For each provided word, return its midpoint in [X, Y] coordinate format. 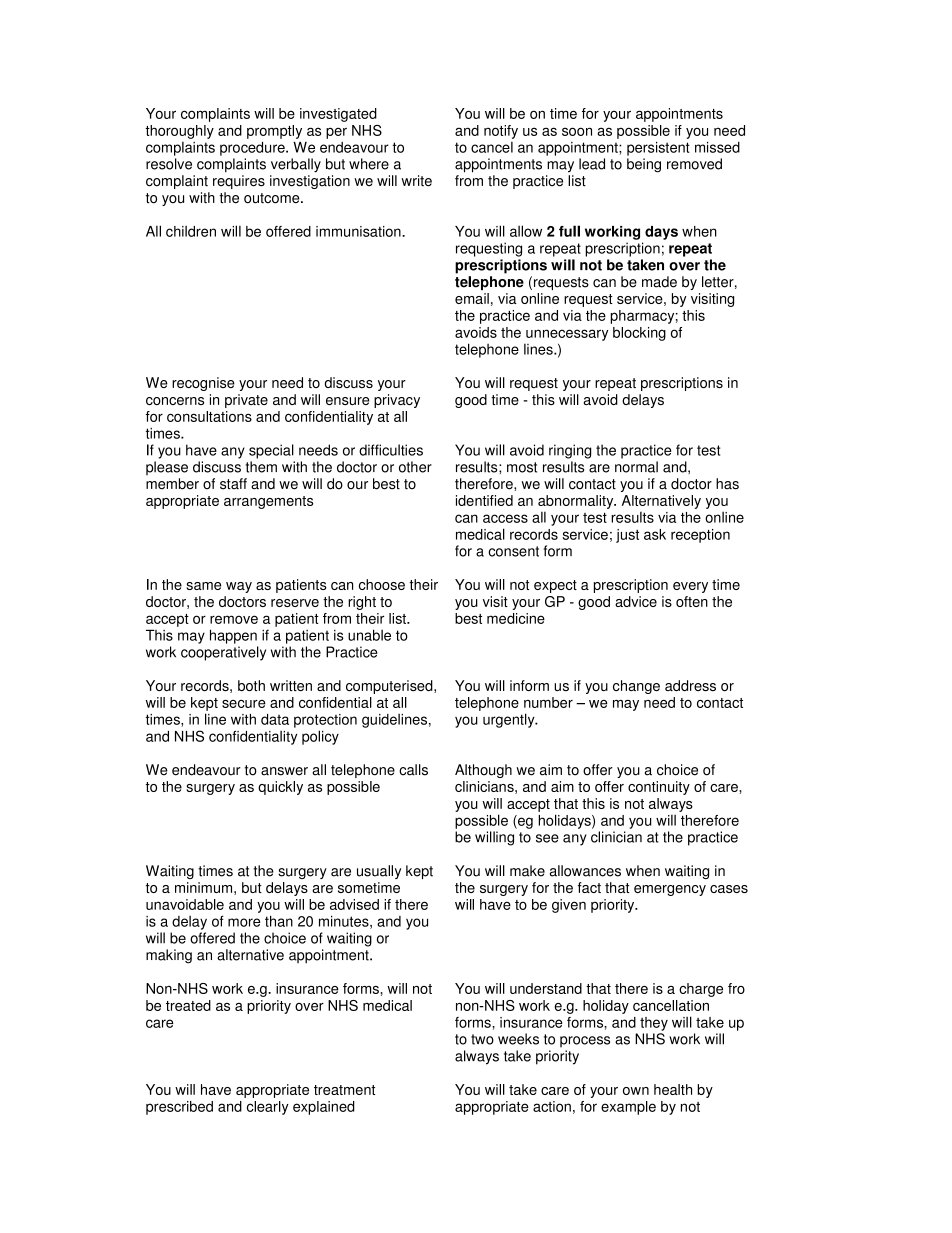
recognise [203, 384]
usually [379, 872]
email [472, 298]
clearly [268, 1108]
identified [484, 500]
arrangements [268, 502]
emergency [670, 890]
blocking [639, 334]
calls [413, 770]
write [416, 181]
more [244, 922]
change [636, 687]
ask [655, 534]
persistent [658, 149]
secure [244, 704]
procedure [253, 149]
